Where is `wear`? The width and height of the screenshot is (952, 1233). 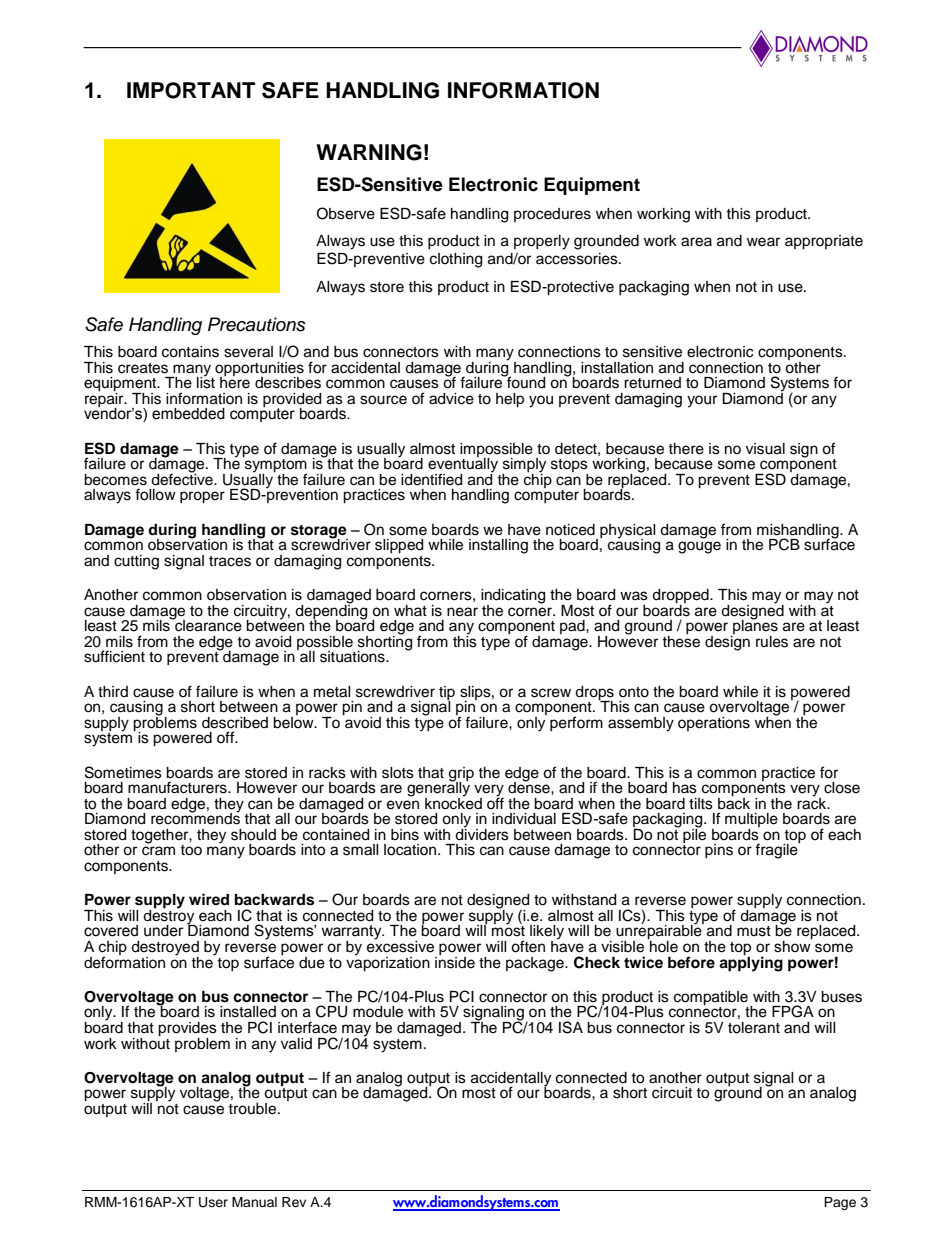 wear is located at coordinates (763, 242).
